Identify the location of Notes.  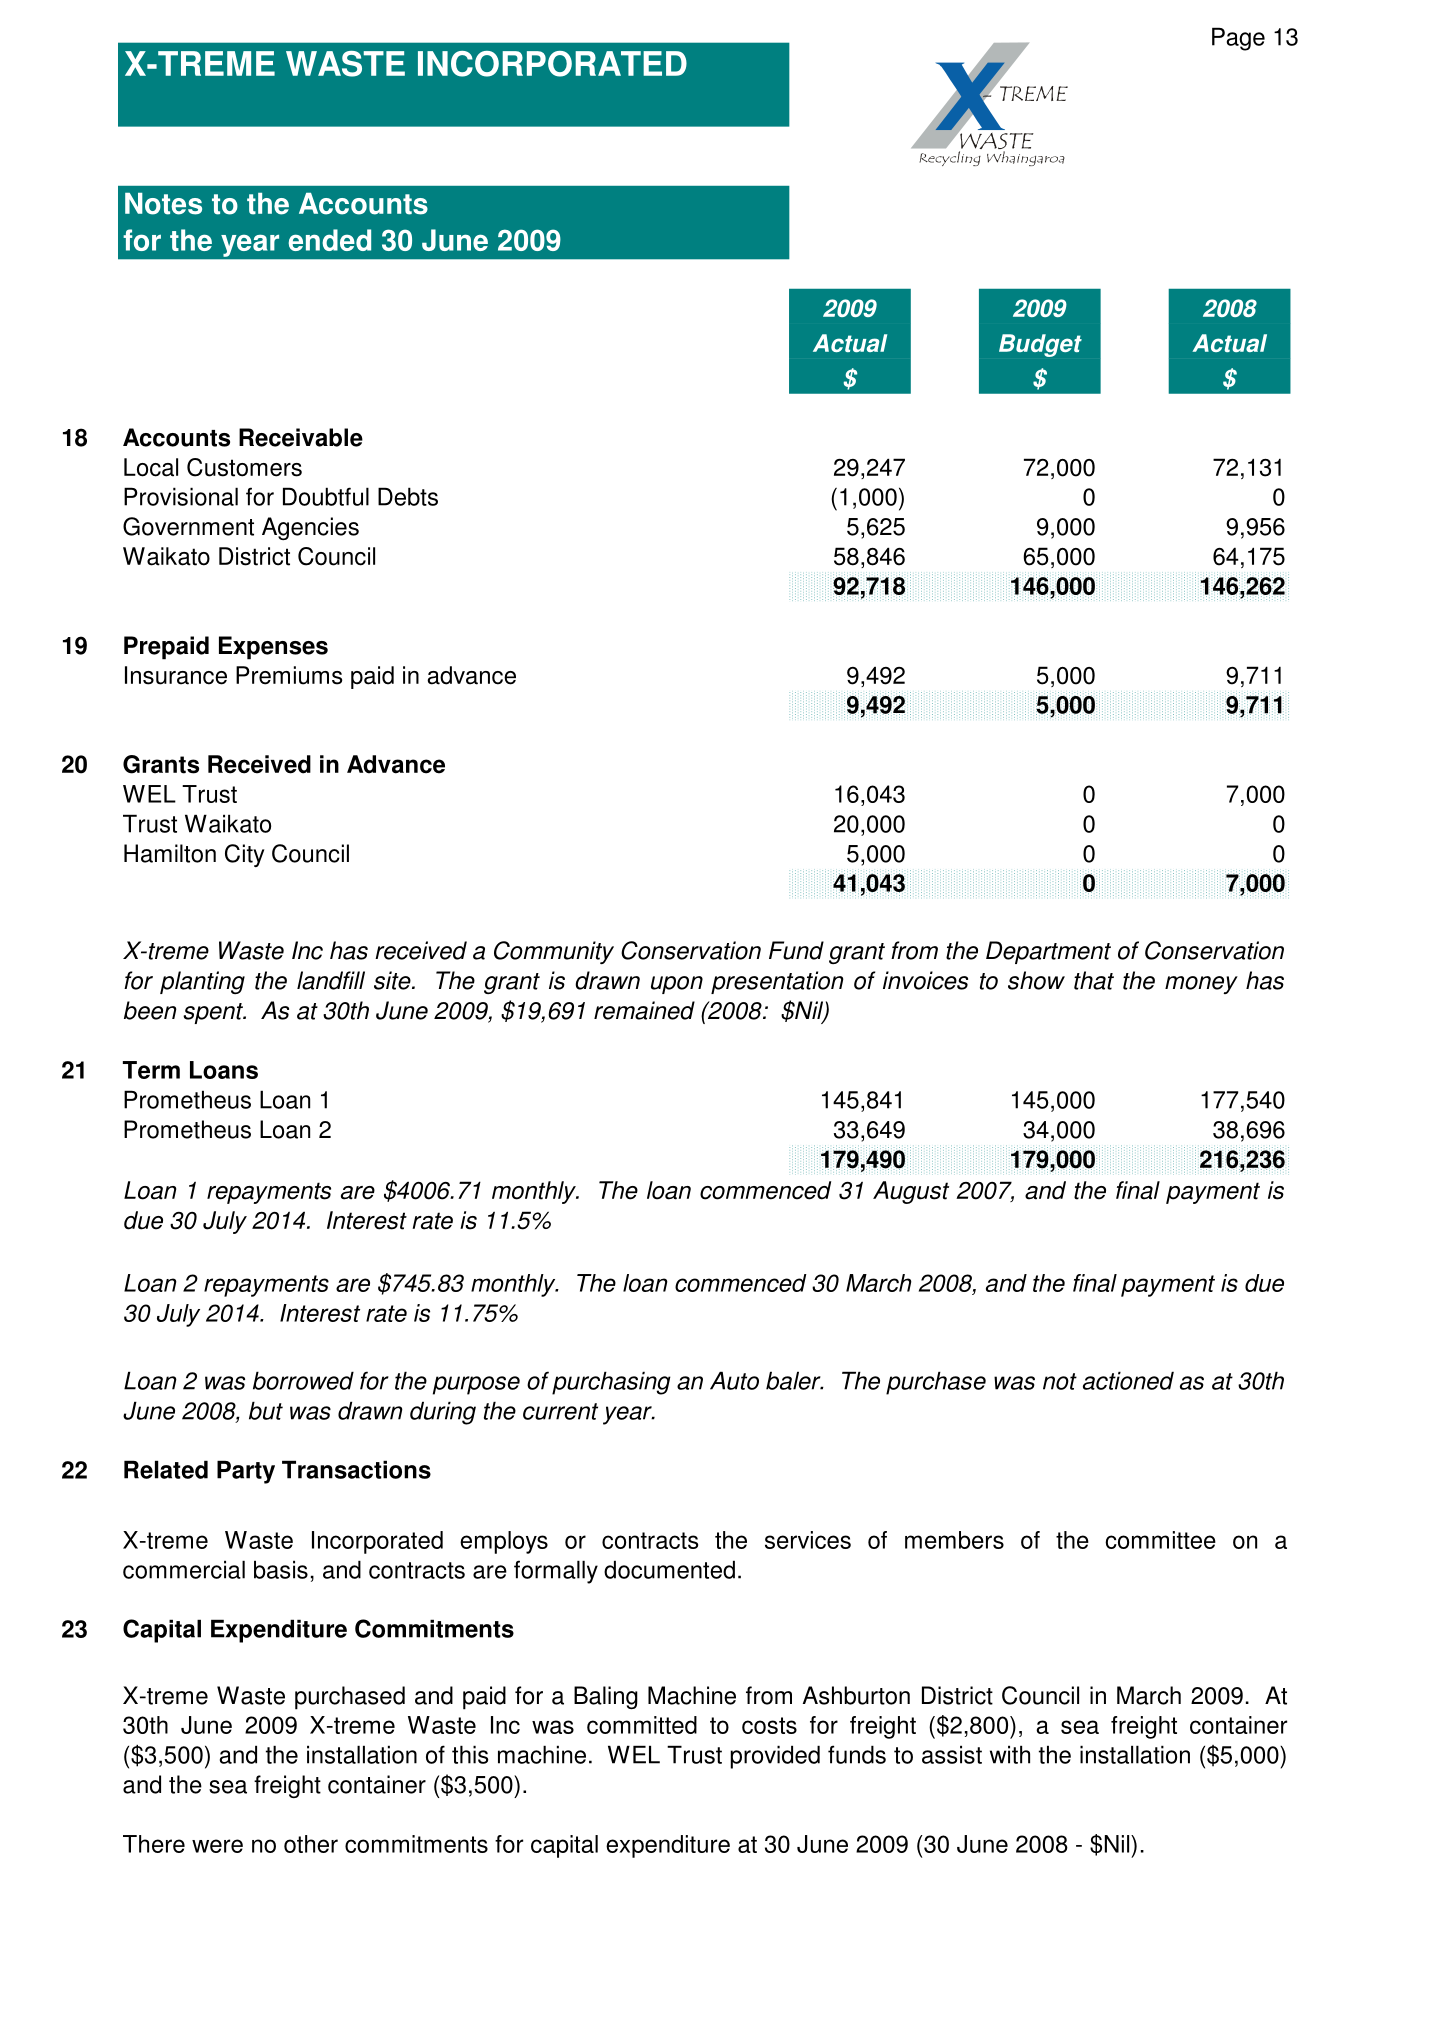
(163, 204).
